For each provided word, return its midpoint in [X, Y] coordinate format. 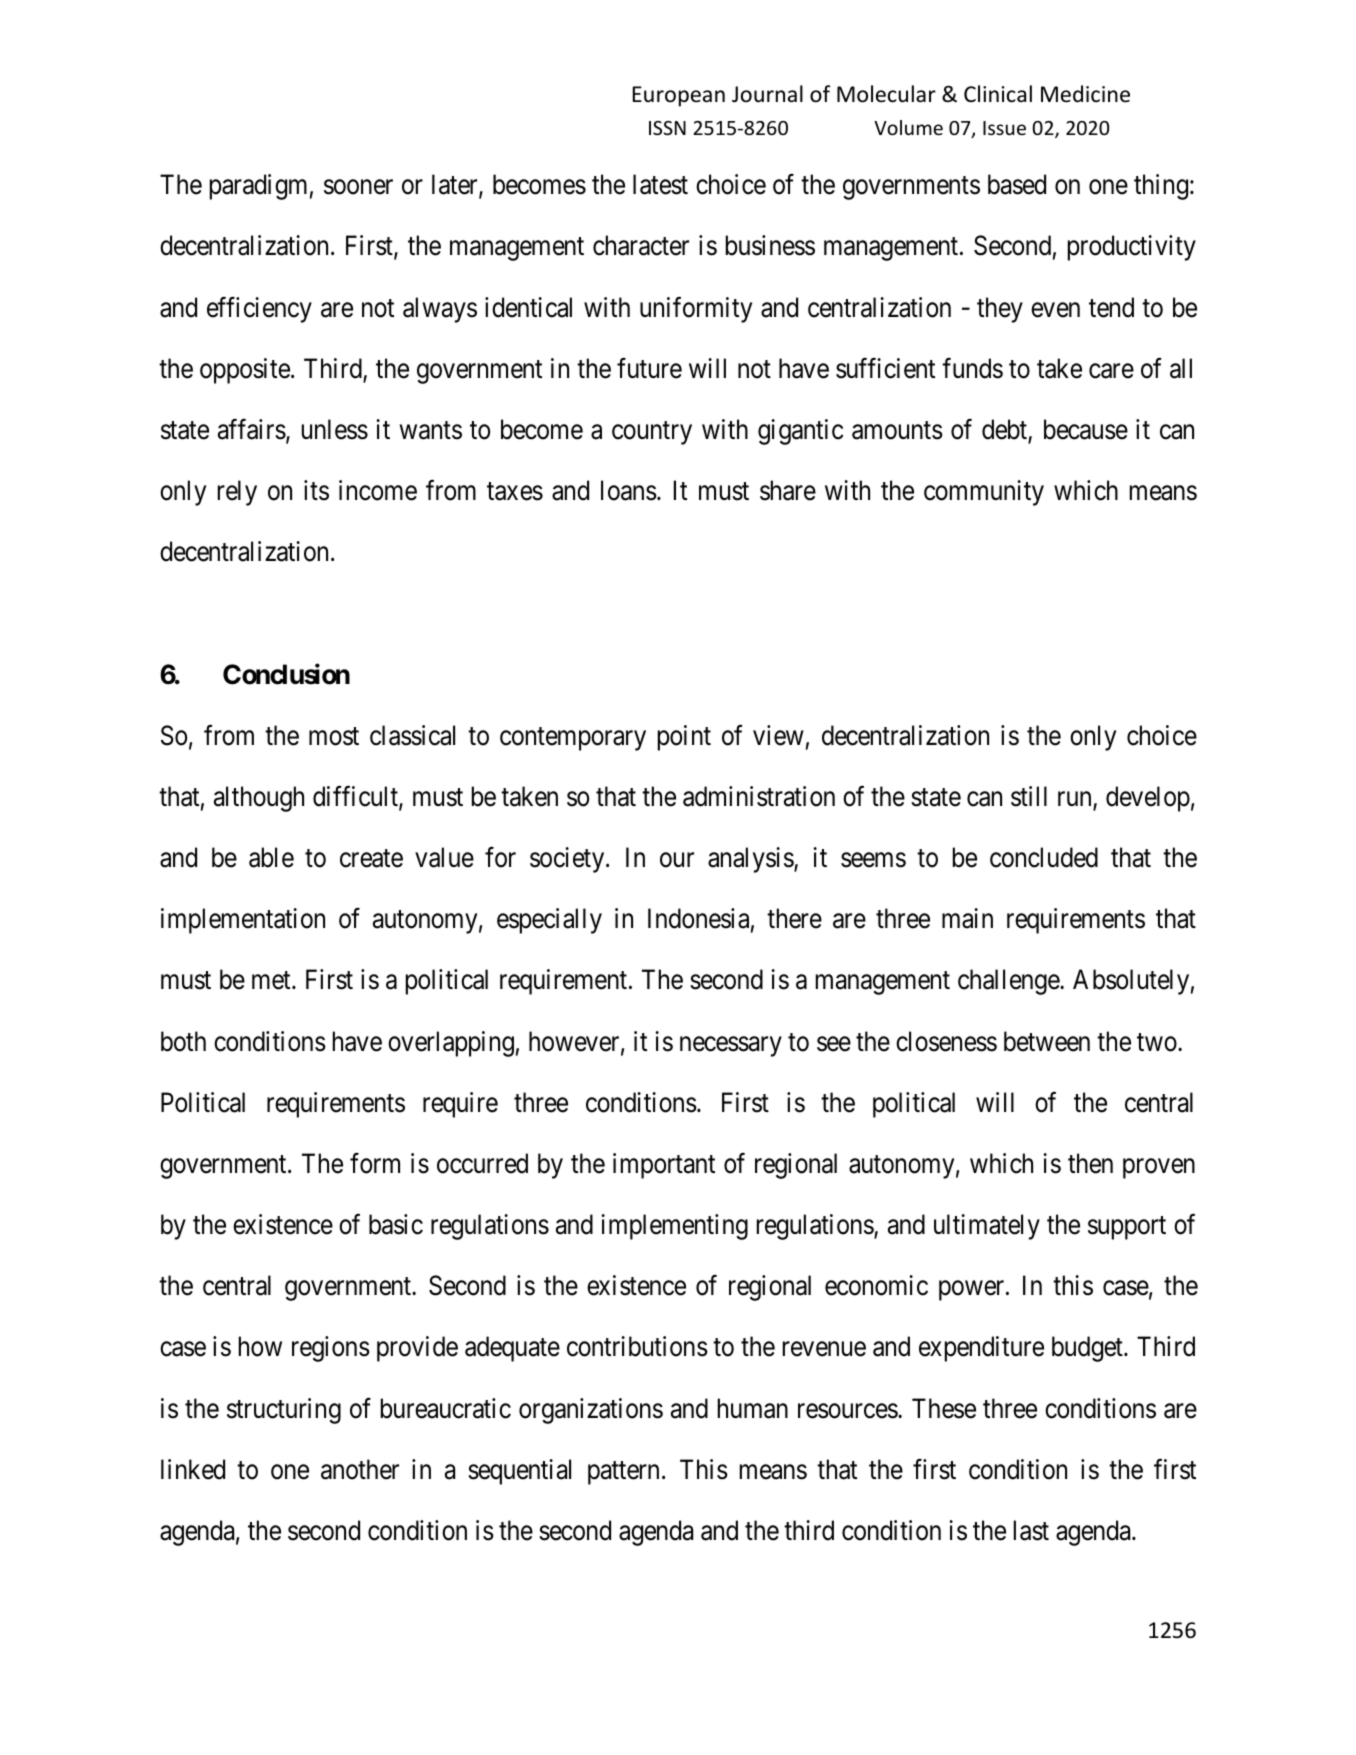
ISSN [667, 128]
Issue [1004, 128]
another [360, 1469]
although [259, 799]
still [1029, 796]
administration [759, 796]
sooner [358, 187]
